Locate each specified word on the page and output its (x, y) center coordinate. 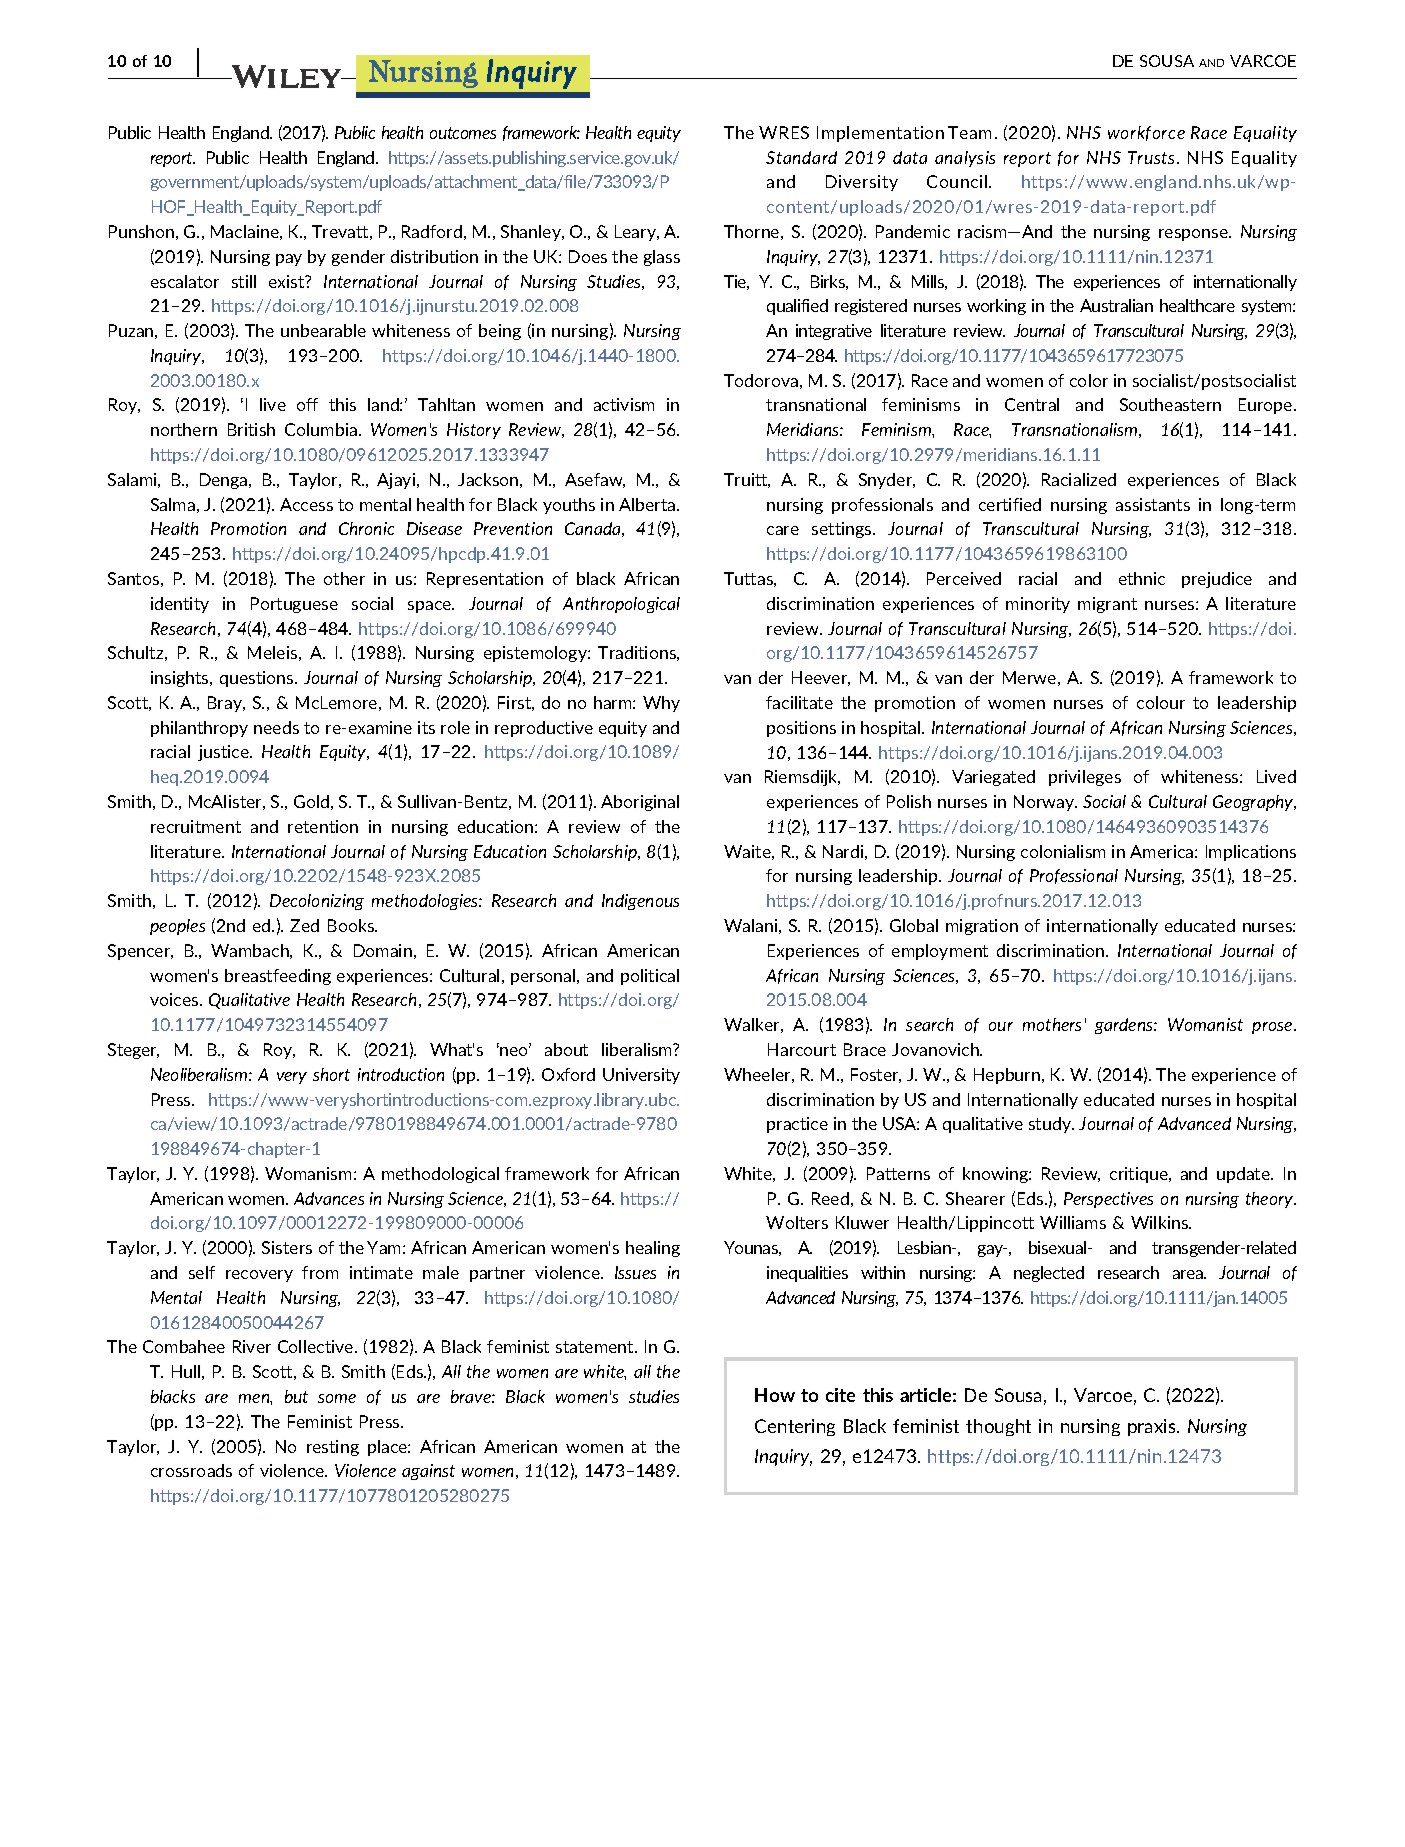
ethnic (1142, 578)
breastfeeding (278, 977)
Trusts (1153, 157)
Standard (801, 157)
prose (1273, 1028)
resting (333, 1448)
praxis (1153, 1427)
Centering (795, 1427)
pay (289, 260)
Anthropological (621, 605)
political (650, 977)
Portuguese (294, 605)
